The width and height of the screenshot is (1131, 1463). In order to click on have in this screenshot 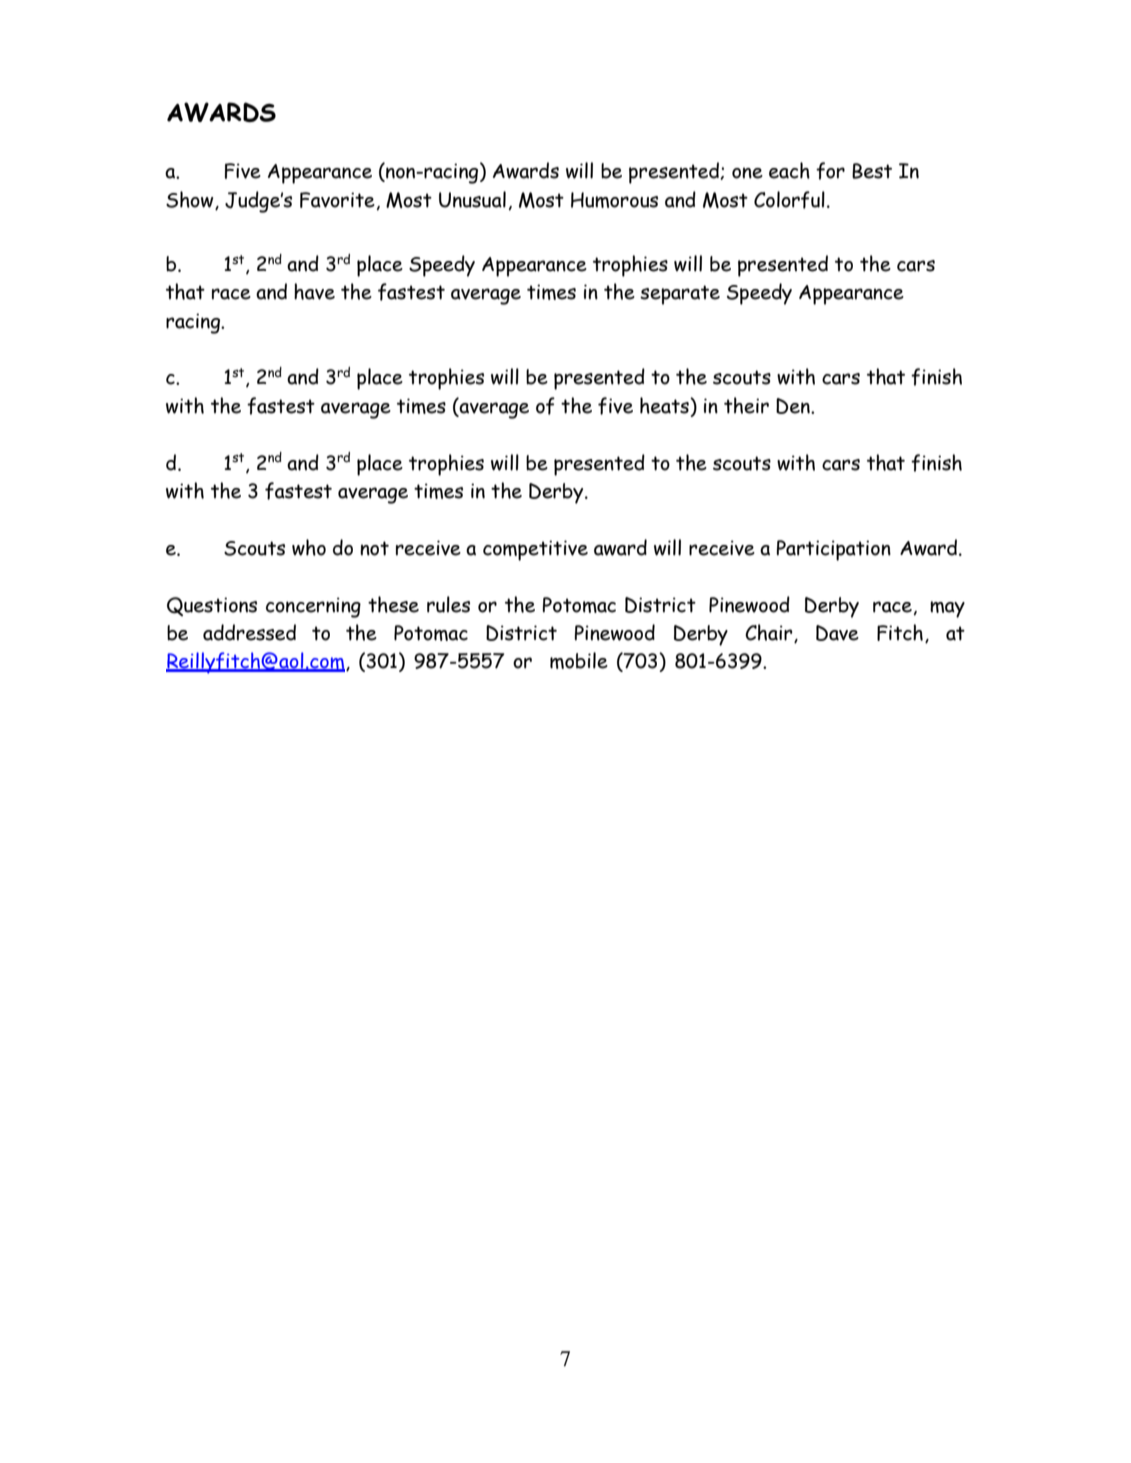, I will do `click(314, 291)`.
